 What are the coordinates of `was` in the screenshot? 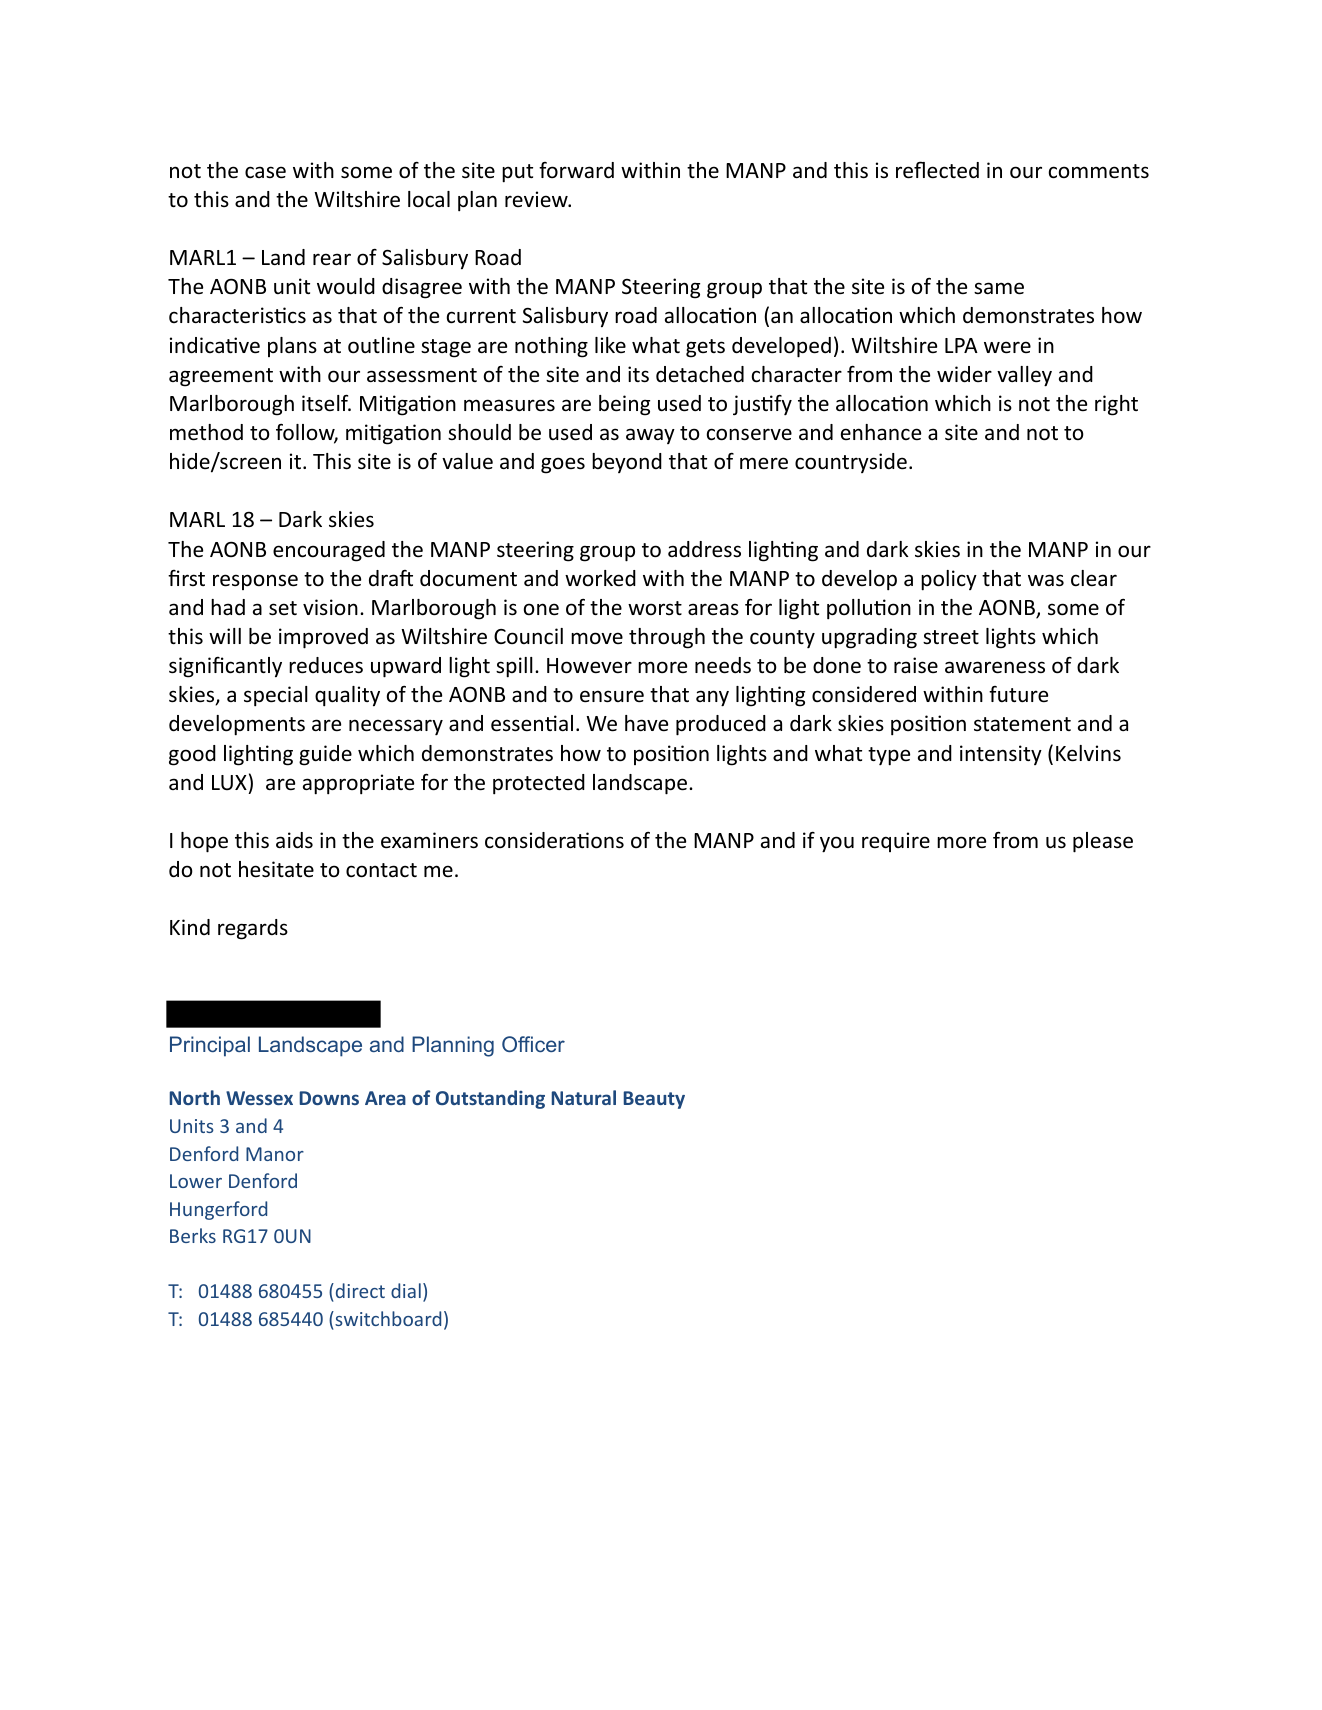 It's located at (1046, 580).
